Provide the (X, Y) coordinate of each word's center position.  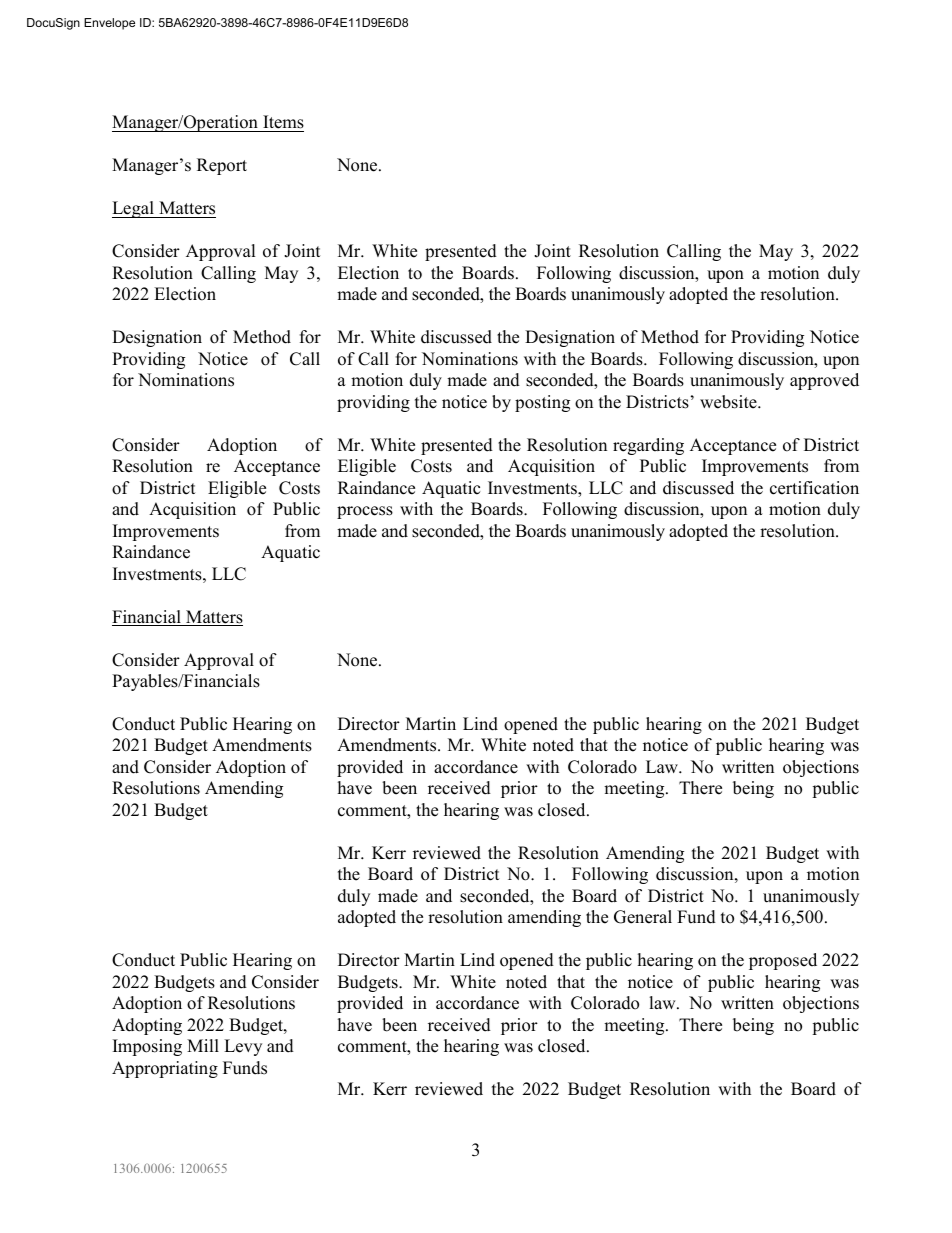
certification (814, 488)
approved (824, 381)
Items (282, 123)
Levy (243, 1047)
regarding (648, 446)
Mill (203, 1045)
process (365, 512)
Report (222, 166)
